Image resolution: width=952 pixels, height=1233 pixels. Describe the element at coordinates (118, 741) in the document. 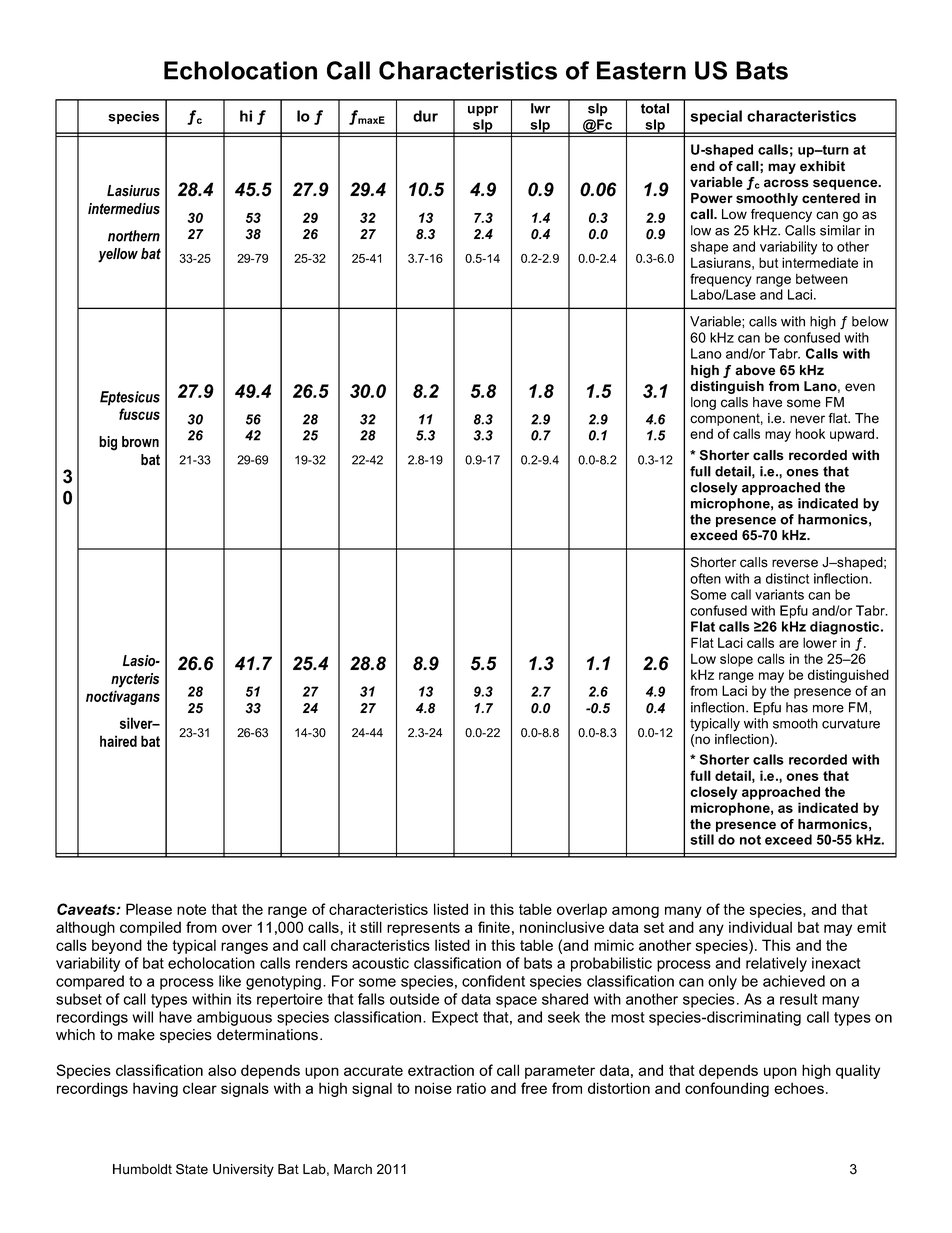

I see `haired` at that location.
